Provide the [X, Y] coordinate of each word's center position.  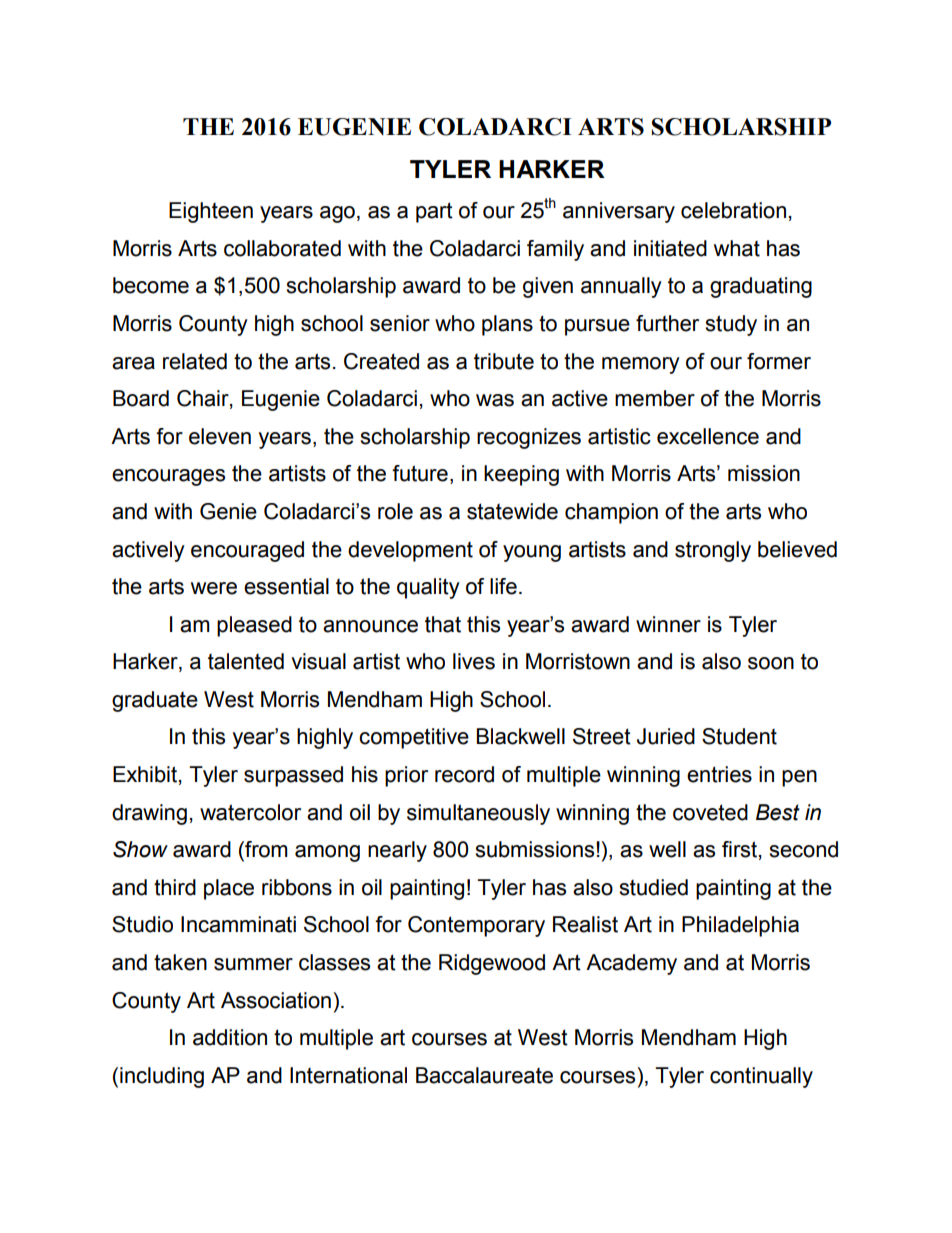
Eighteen [211, 212]
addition [230, 1037]
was [495, 400]
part [434, 212]
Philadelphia [740, 926]
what [737, 248]
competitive [414, 738]
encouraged [247, 551]
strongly [713, 551]
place [229, 889]
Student [739, 736]
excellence [708, 436]
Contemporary [476, 926]
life [503, 586]
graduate [155, 701]
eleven [220, 436]
